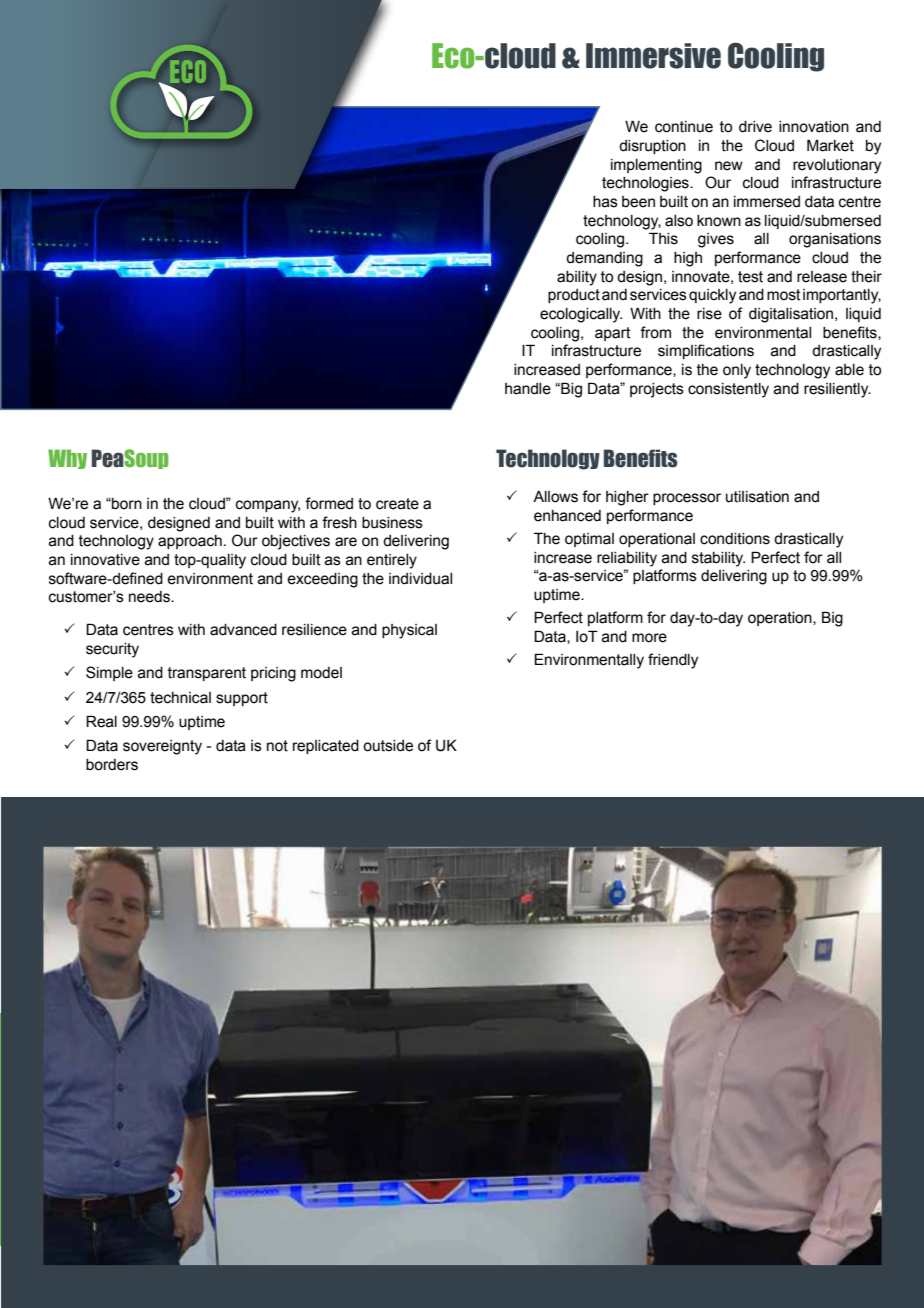  Describe the element at coordinates (150, 597) in the screenshot. I see `needs` at that location.
